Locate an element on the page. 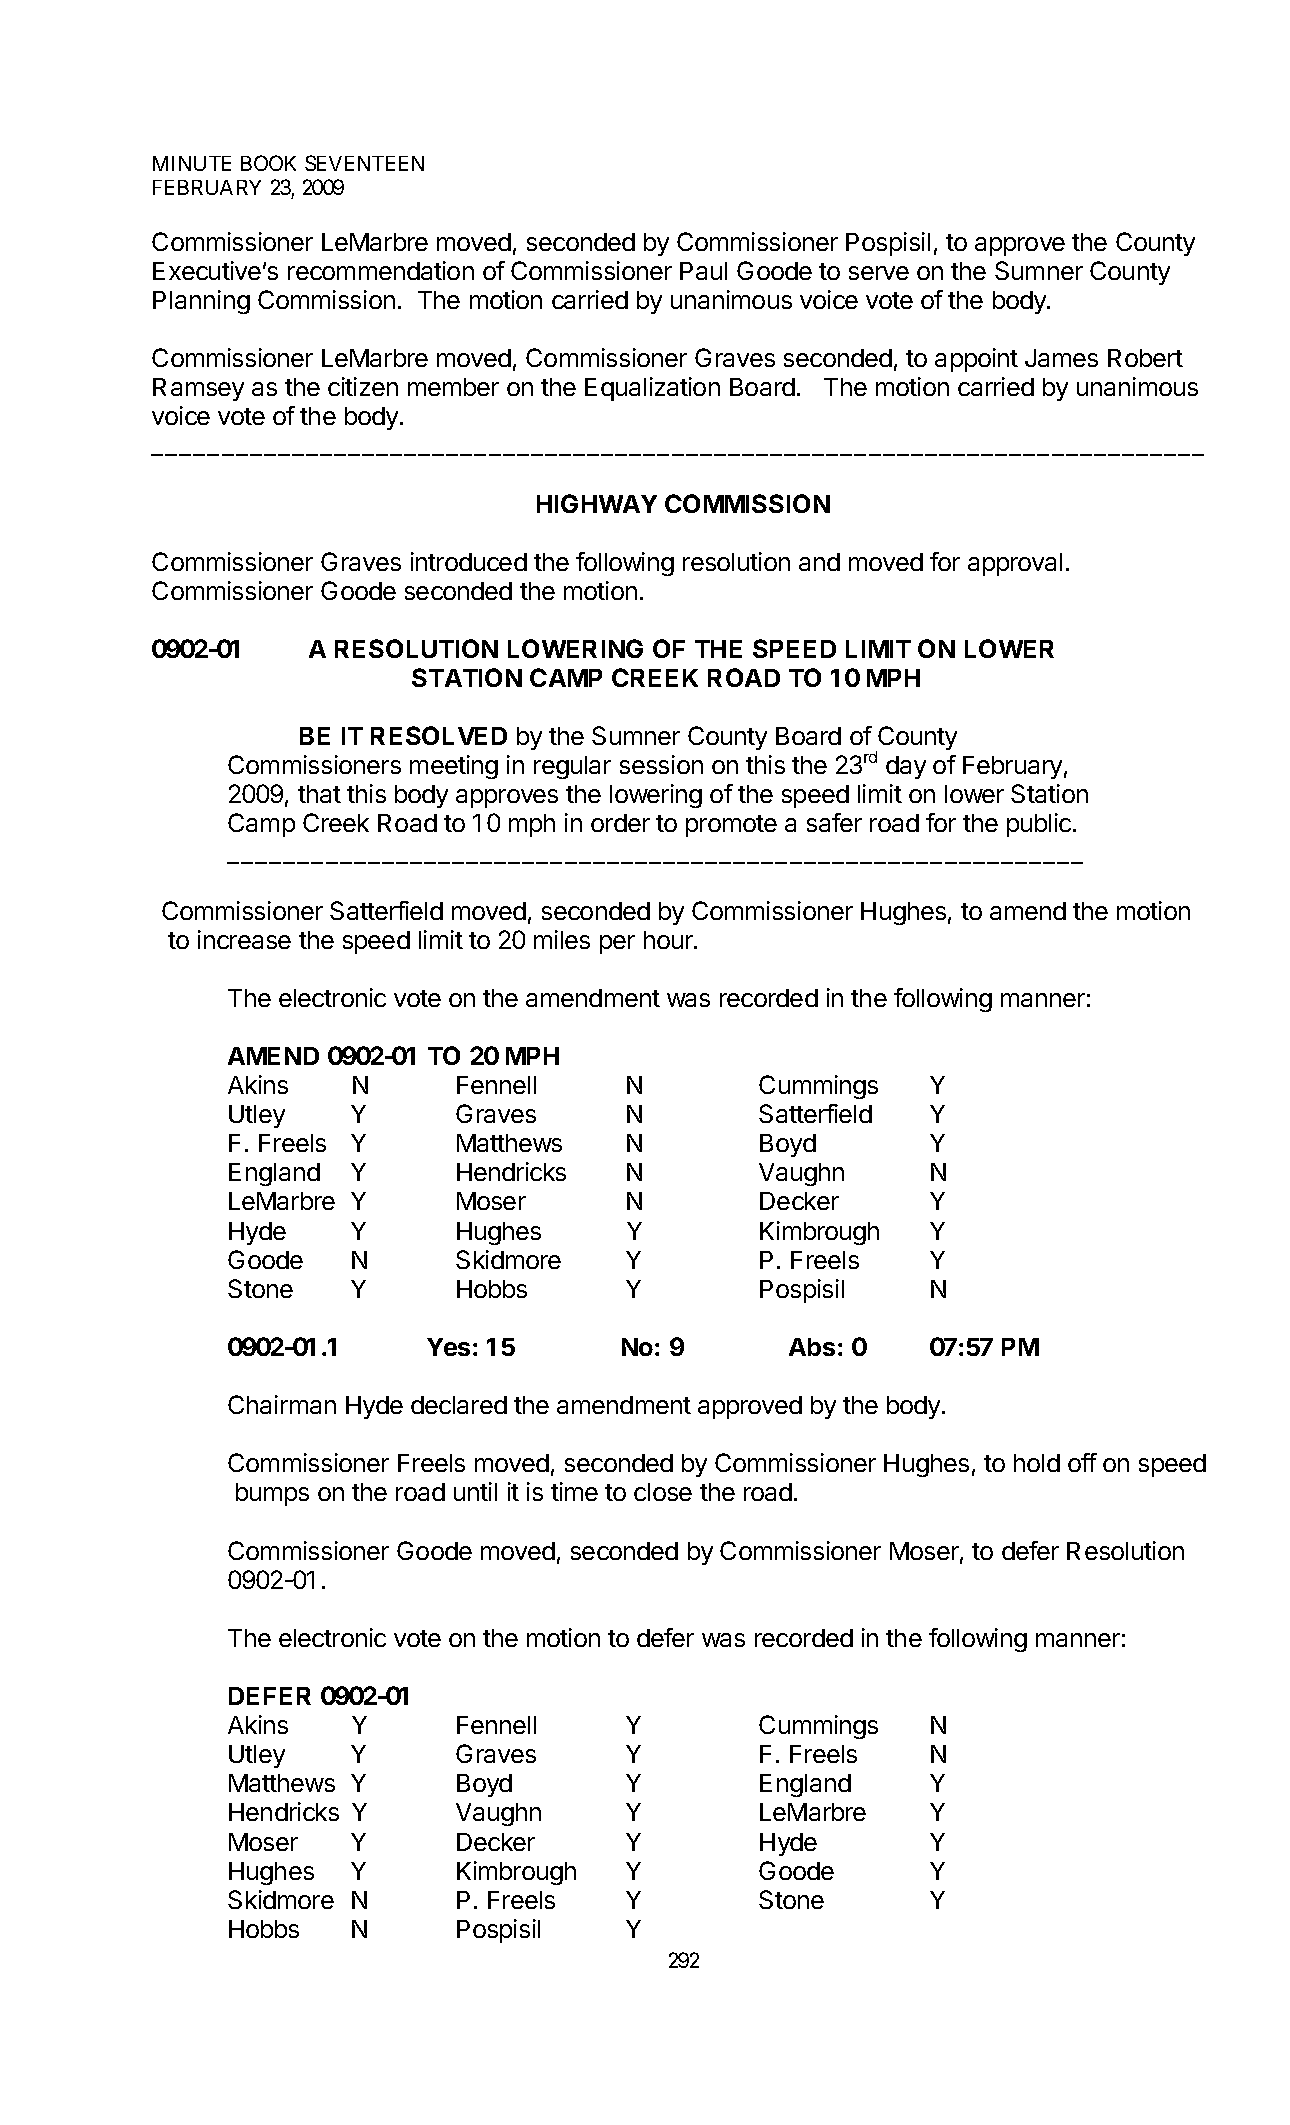  close is located at coordinates (663, 1492).
